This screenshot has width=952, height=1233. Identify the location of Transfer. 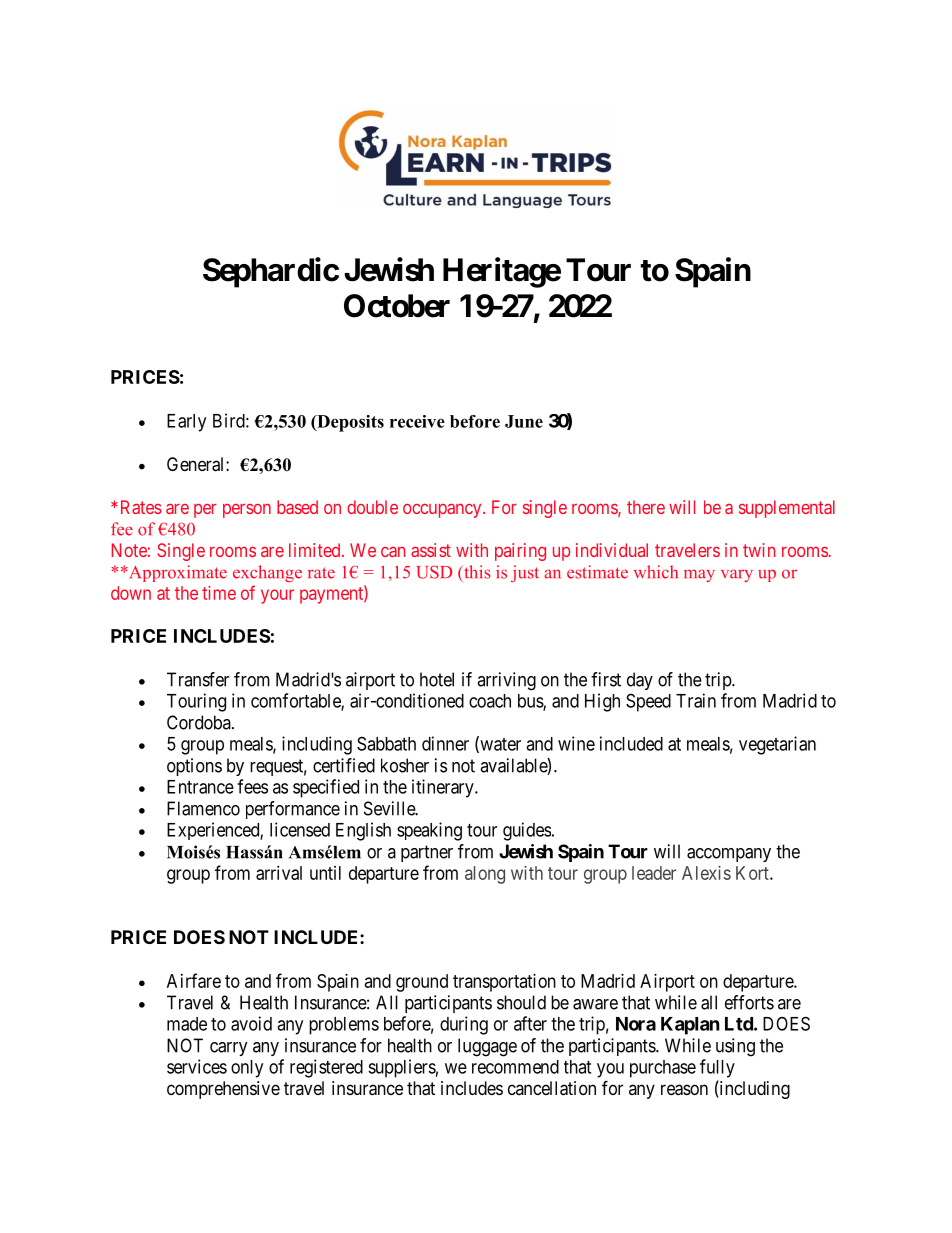
(198, 679).
